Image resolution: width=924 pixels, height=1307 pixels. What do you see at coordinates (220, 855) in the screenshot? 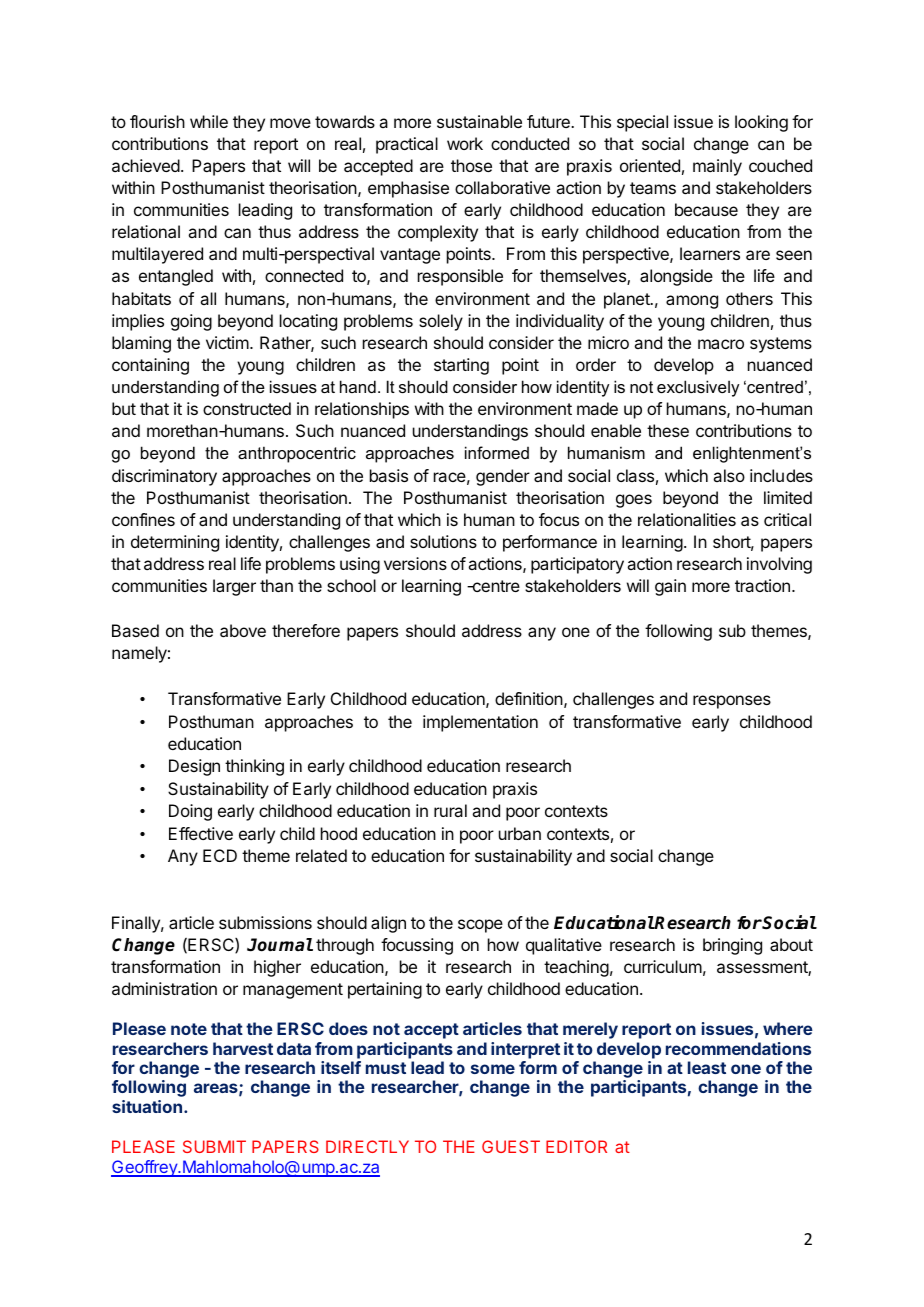
I see `ECD` at bounding box center [220, 855].
